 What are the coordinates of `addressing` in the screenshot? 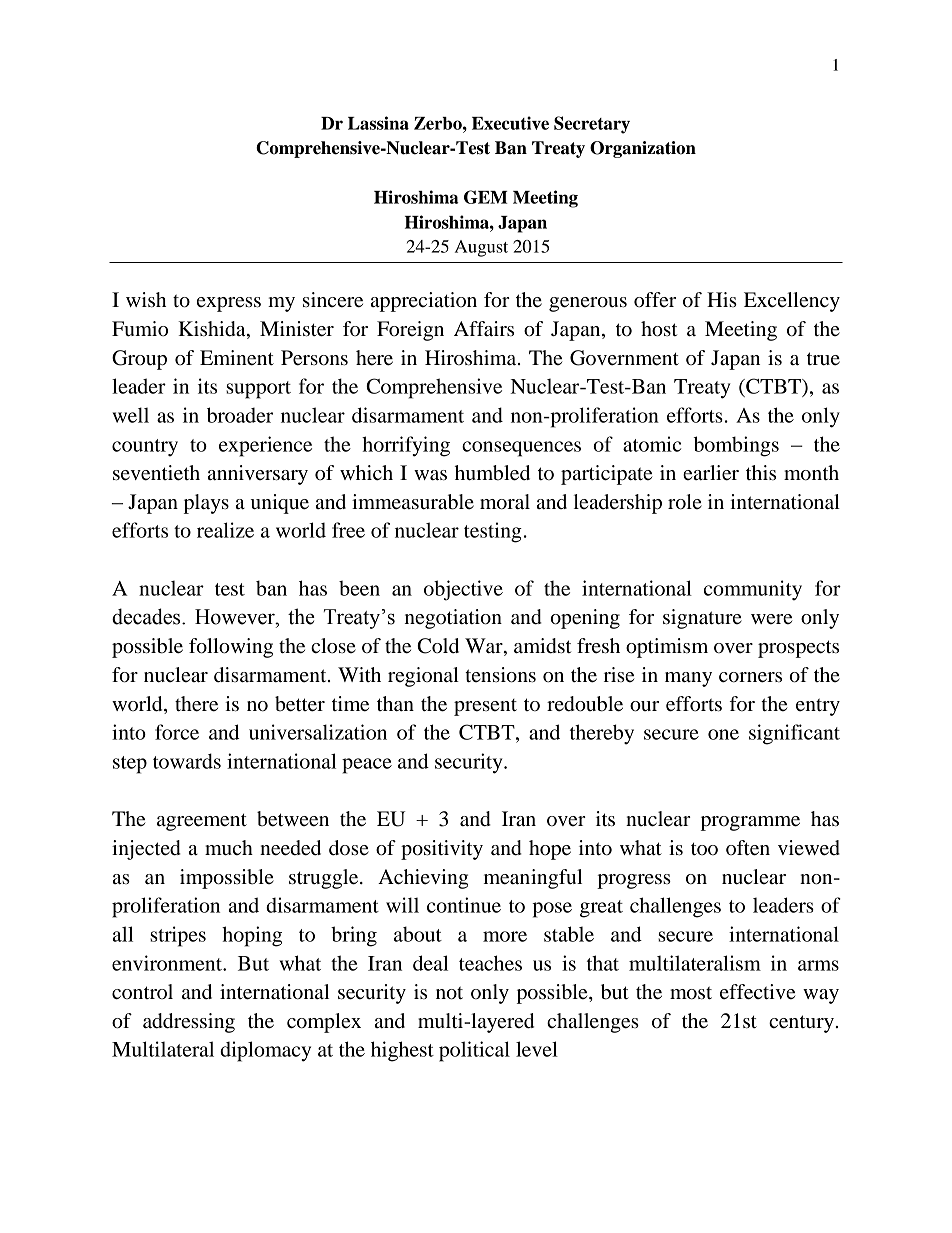 It's located at (189, 1023).
